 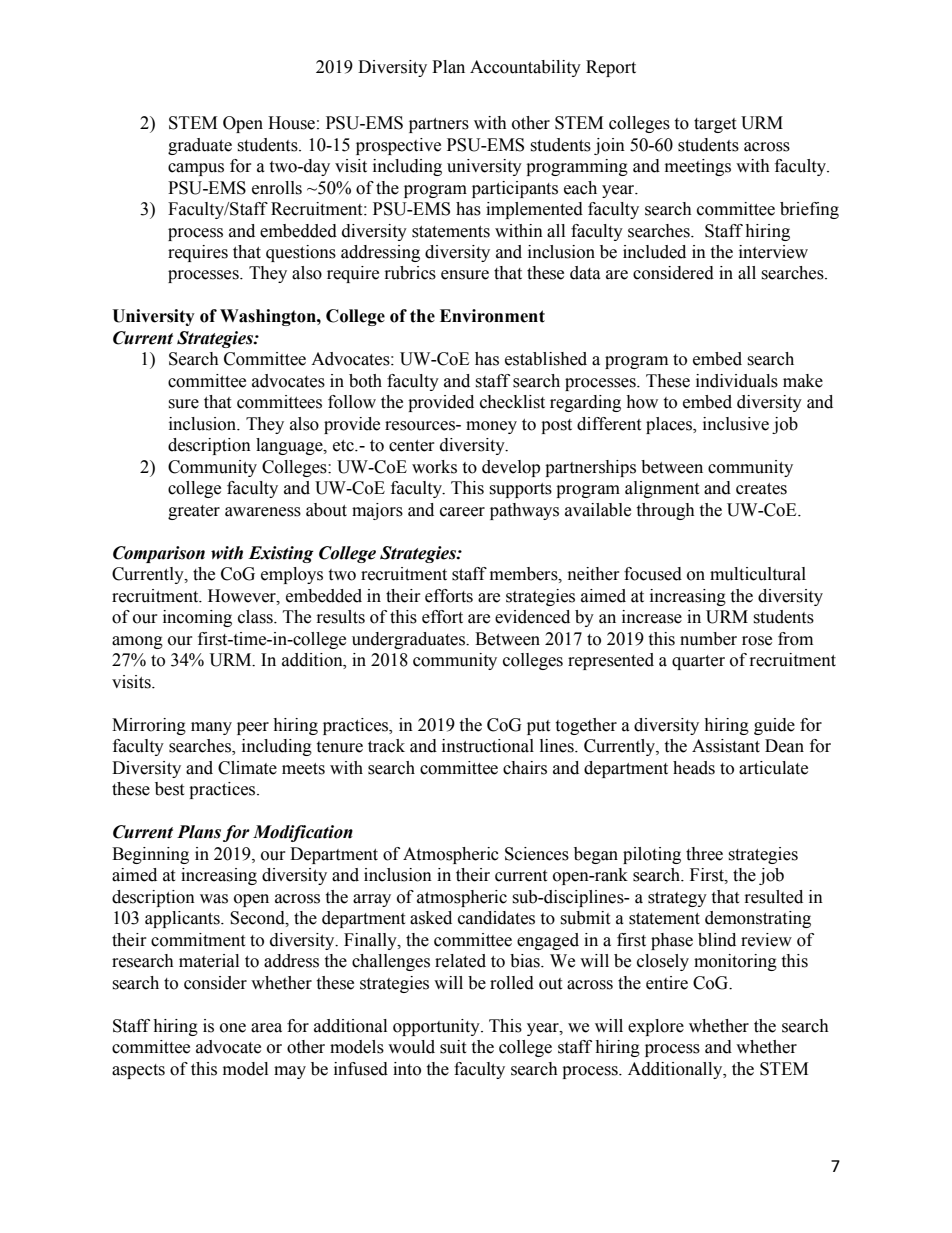 I want to click on explore, so click(x=656, y=1027).
